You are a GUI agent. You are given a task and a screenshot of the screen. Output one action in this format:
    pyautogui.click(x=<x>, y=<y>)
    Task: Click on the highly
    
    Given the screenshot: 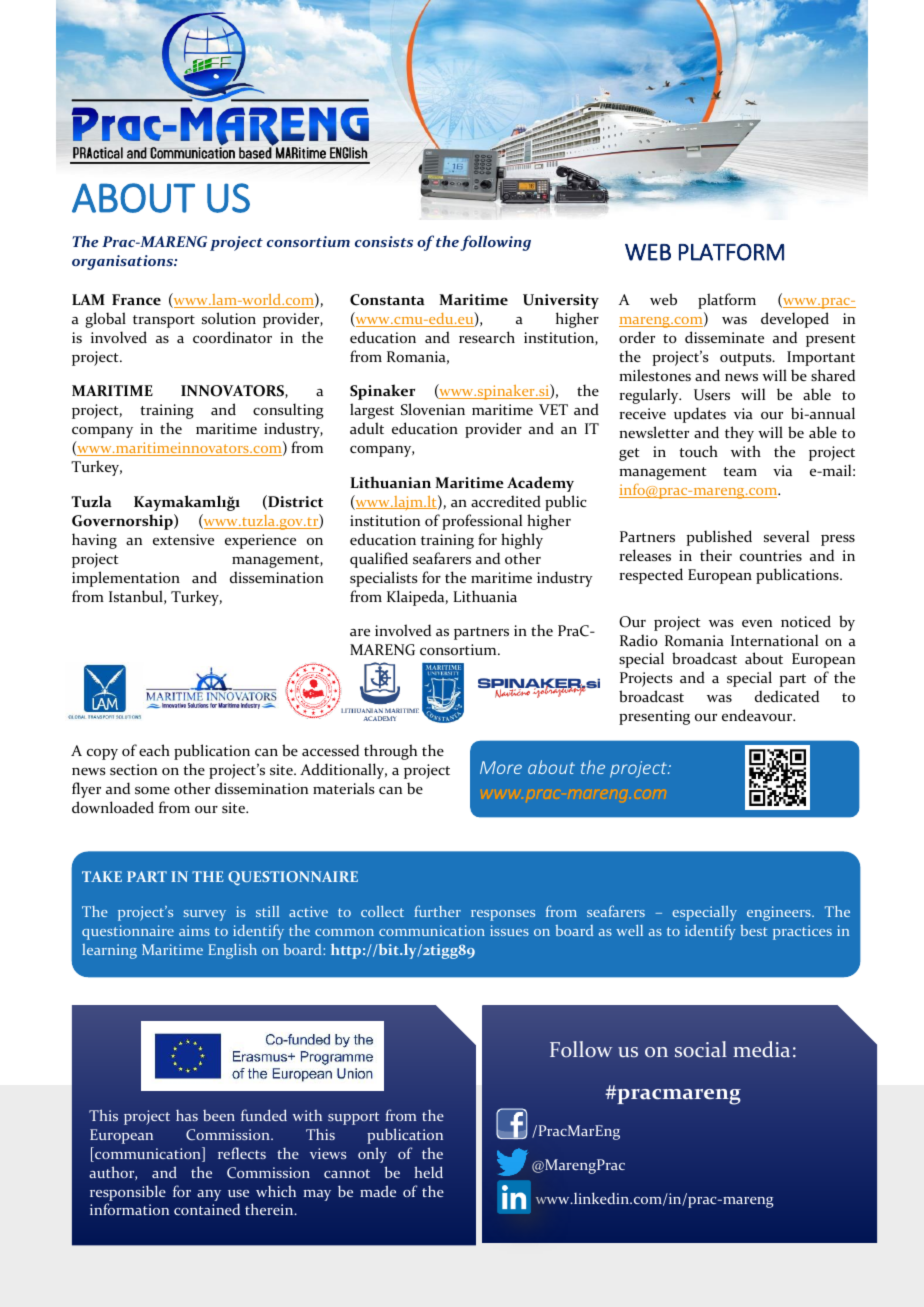 What is the action you would take?
    pyautogui.click(x=522, y=541)
